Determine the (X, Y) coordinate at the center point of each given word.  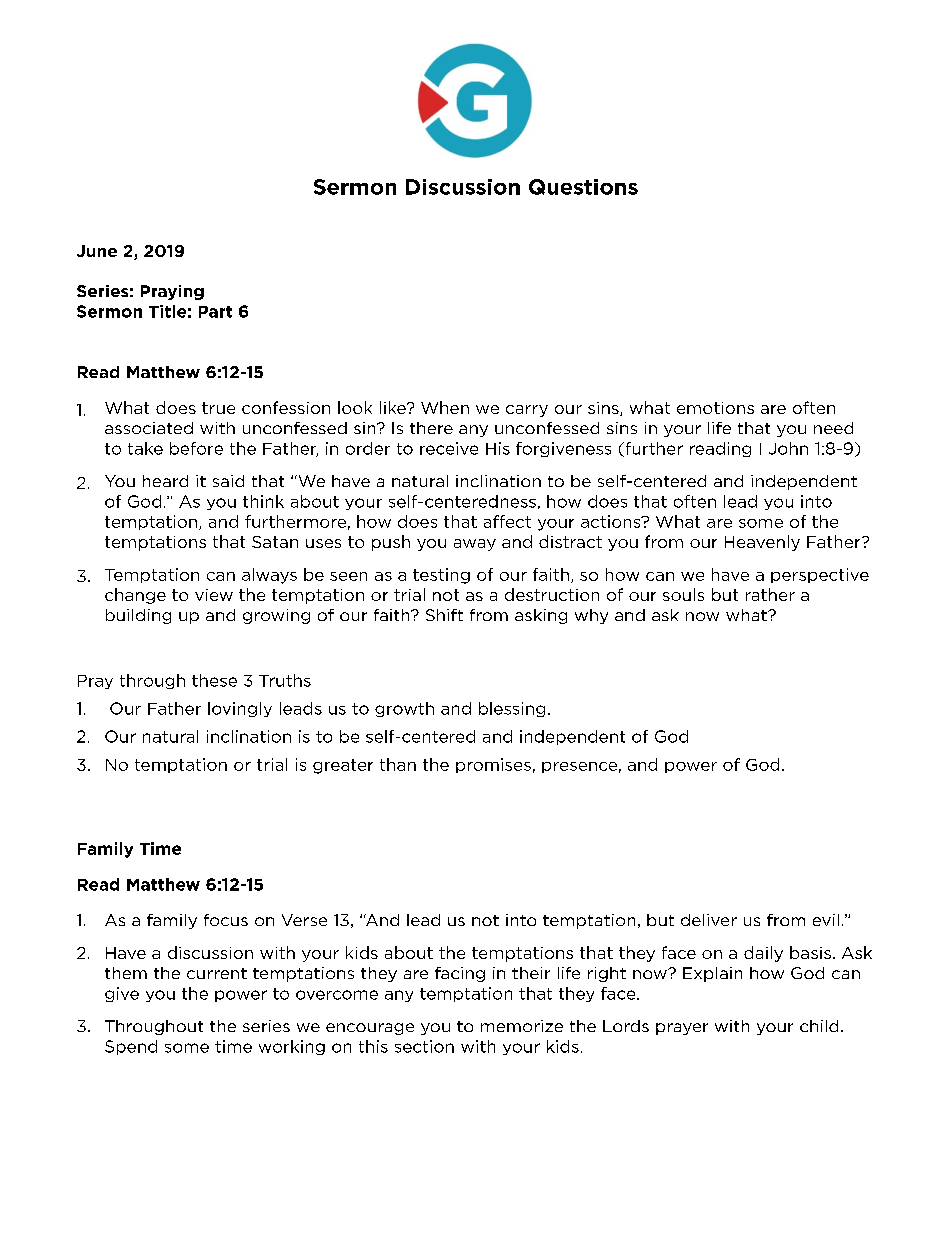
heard (165, 481)
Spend (131, 1047)
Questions (583, 187)
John (788, 448)
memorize (522, 1026)
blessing (512, 709)
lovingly (240, 709)
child (819, 1026)
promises (493, 765)
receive (449, 448)
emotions (715, 408)
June (97, 251)
